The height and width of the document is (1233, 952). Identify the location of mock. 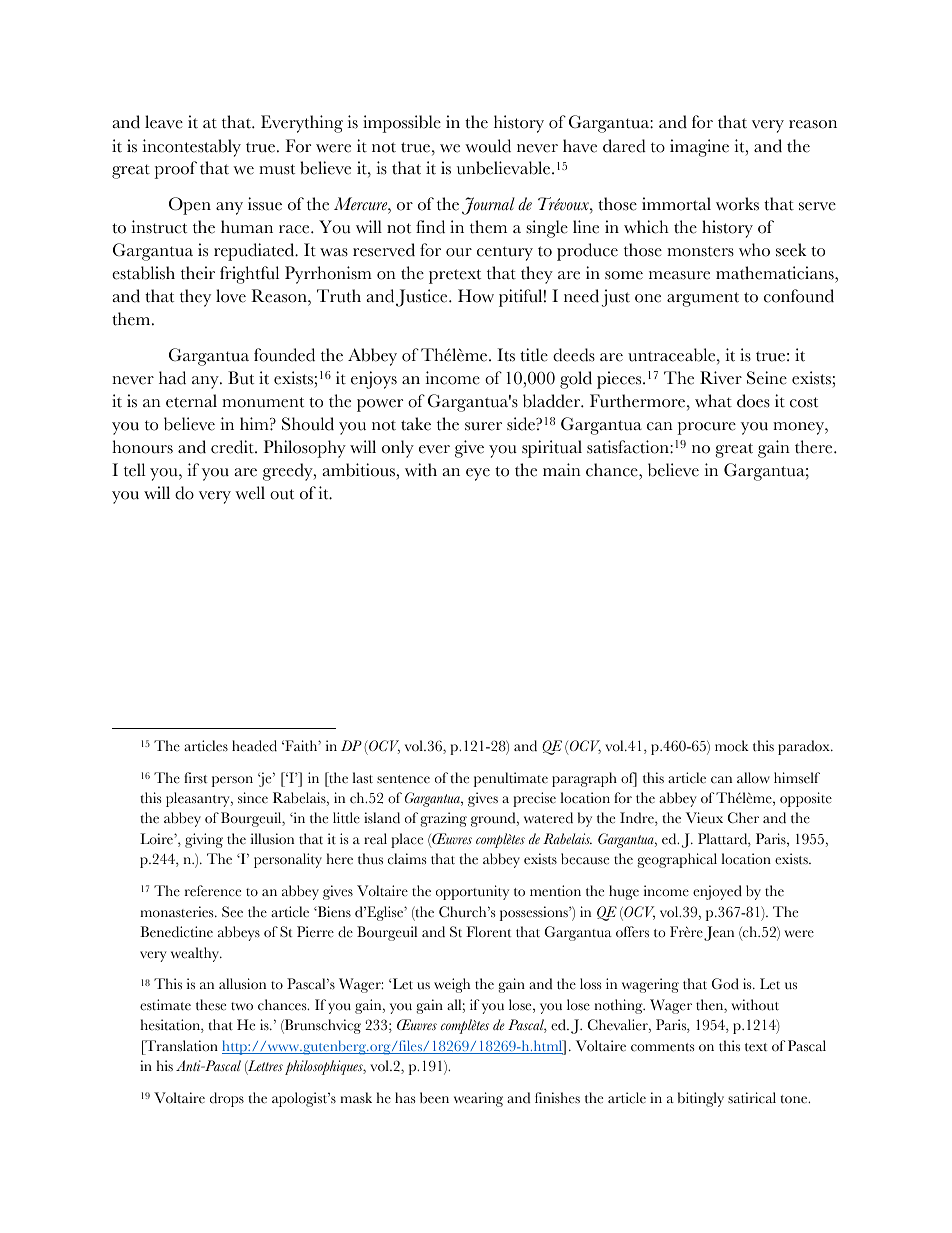
(732, 746).
